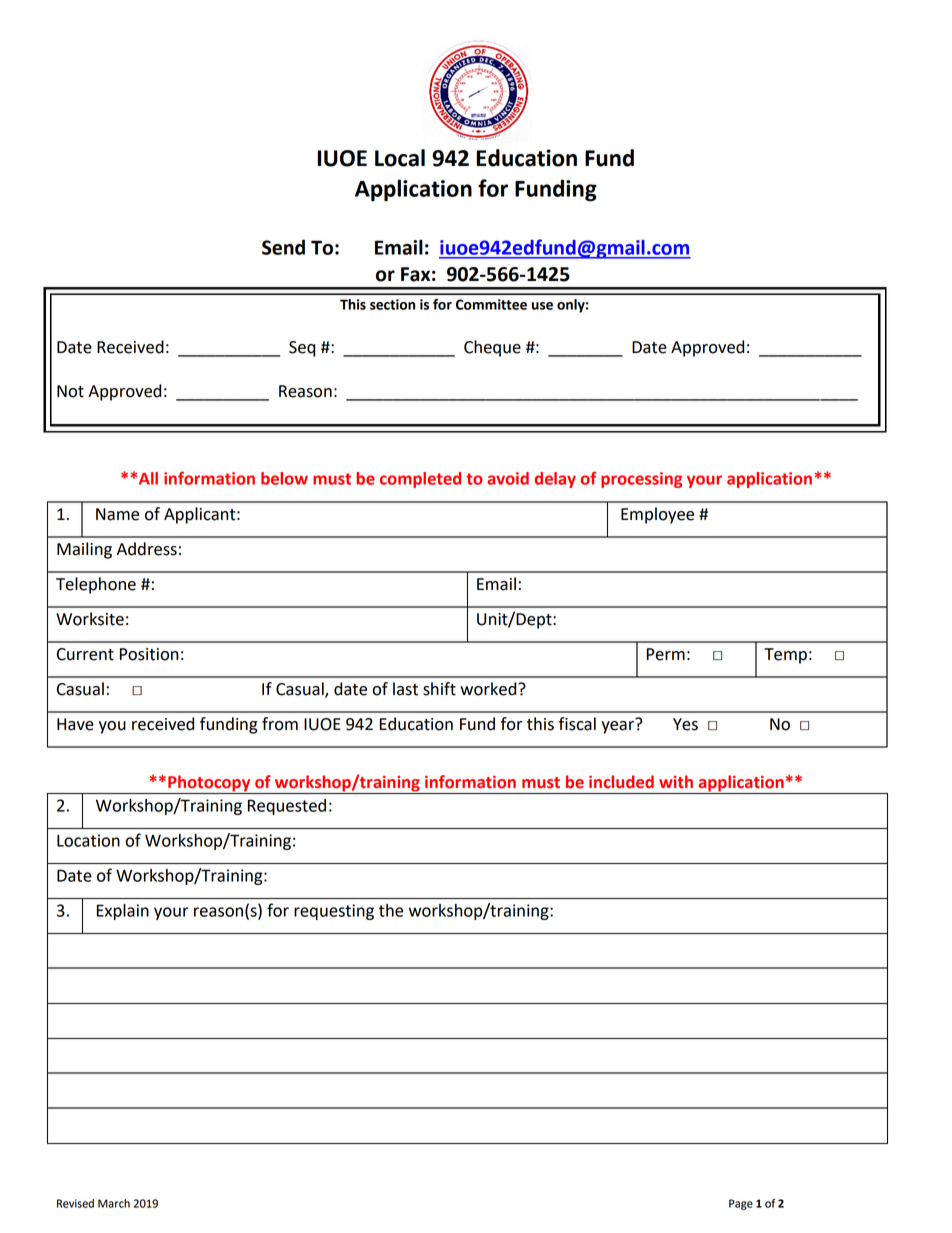  I want to click on Send, so click(283, 247).
